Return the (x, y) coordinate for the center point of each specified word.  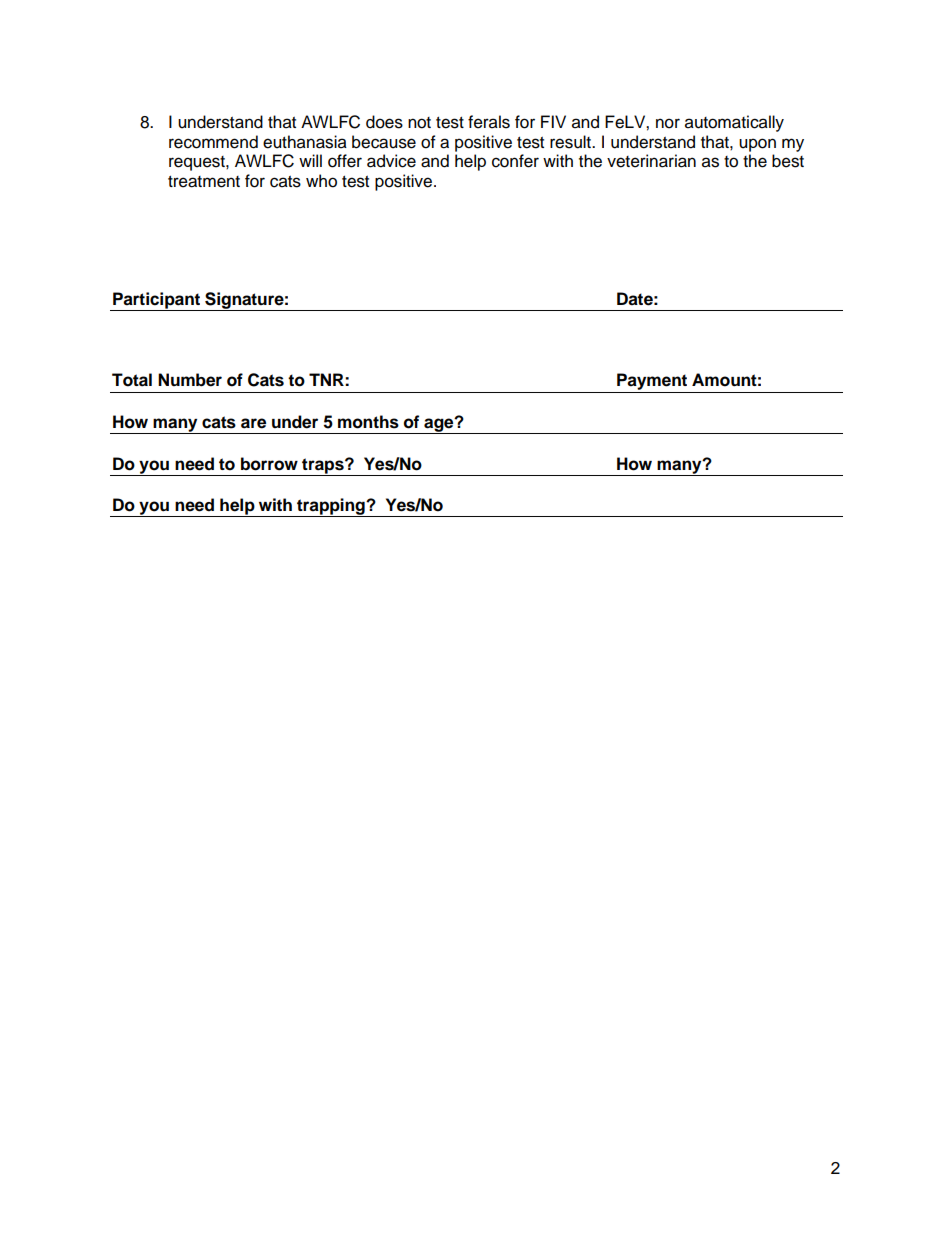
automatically (734, 123)
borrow (269, 464)
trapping (331, 507)
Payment (652, 383)
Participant (157, 301)
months (368, 422)
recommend (213, 142)
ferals (489, 122)
